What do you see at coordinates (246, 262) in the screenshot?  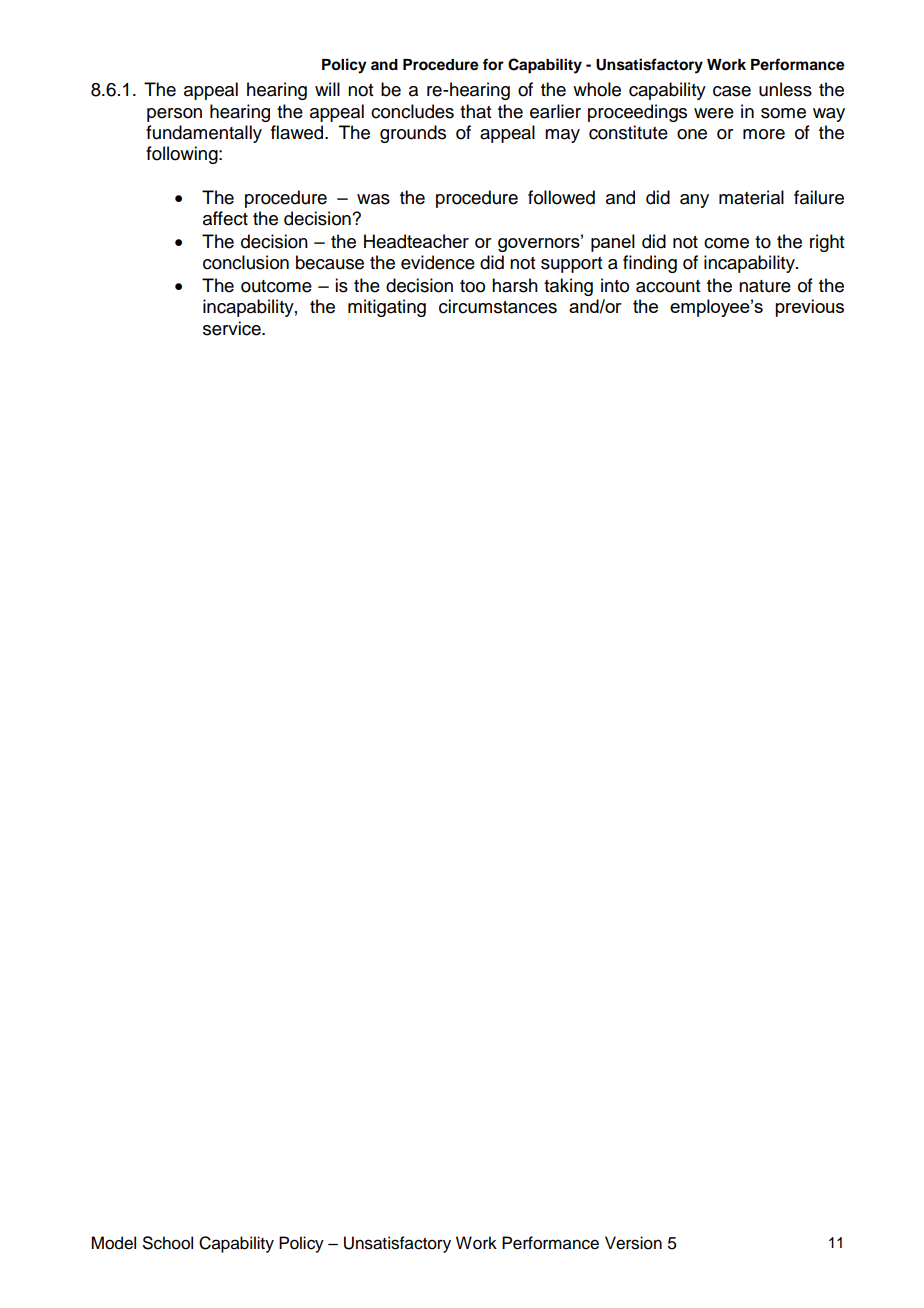 I see `conclusion` at bounding box center [246, 262].
